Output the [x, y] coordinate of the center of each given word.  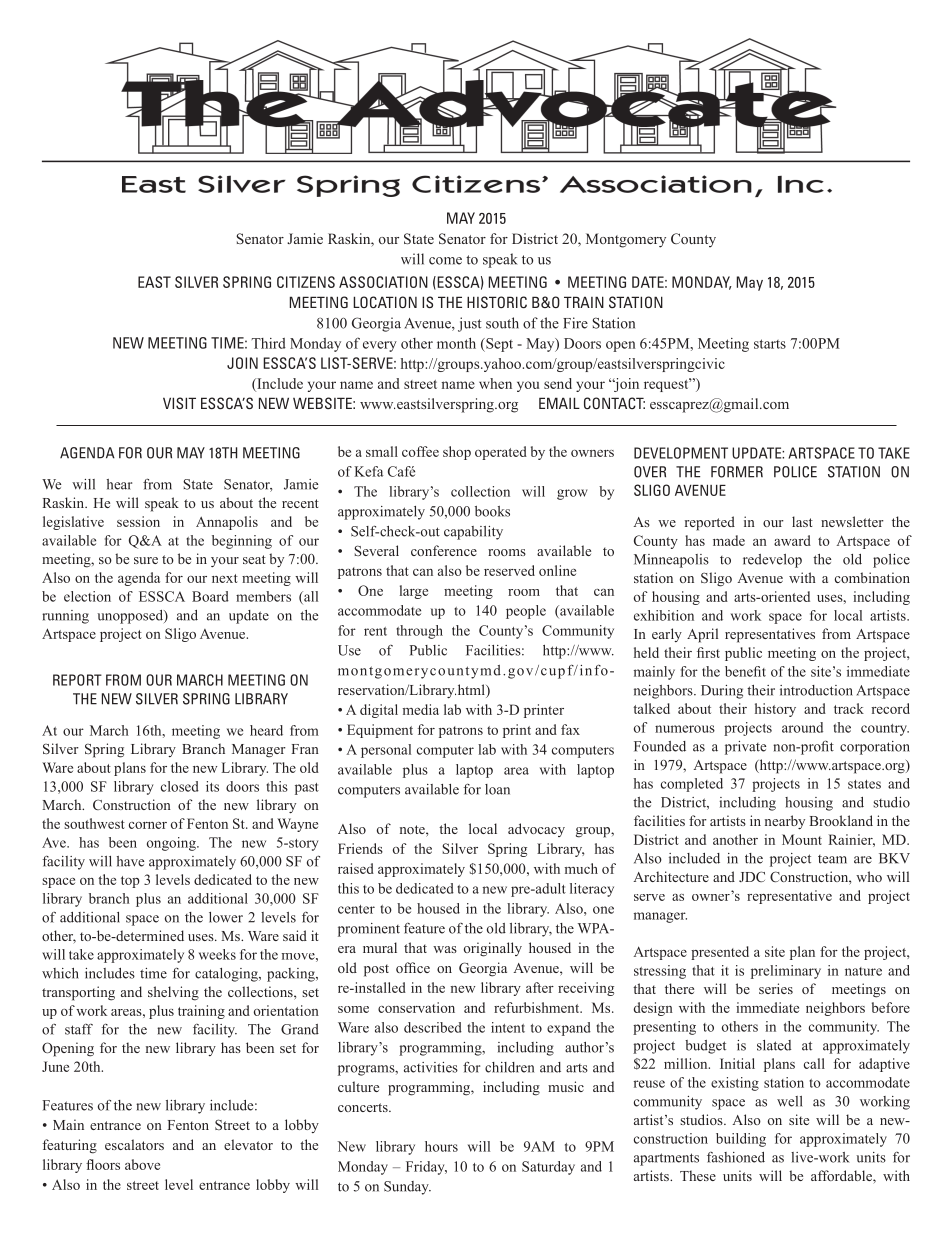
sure [146, 560]
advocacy [536, 830]
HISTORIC [497, 302]
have [130, 861]
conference [444, 550]
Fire [575, 323]
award [792, 540]
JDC [752, 876]
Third [268, 343]
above [142, 1164]
